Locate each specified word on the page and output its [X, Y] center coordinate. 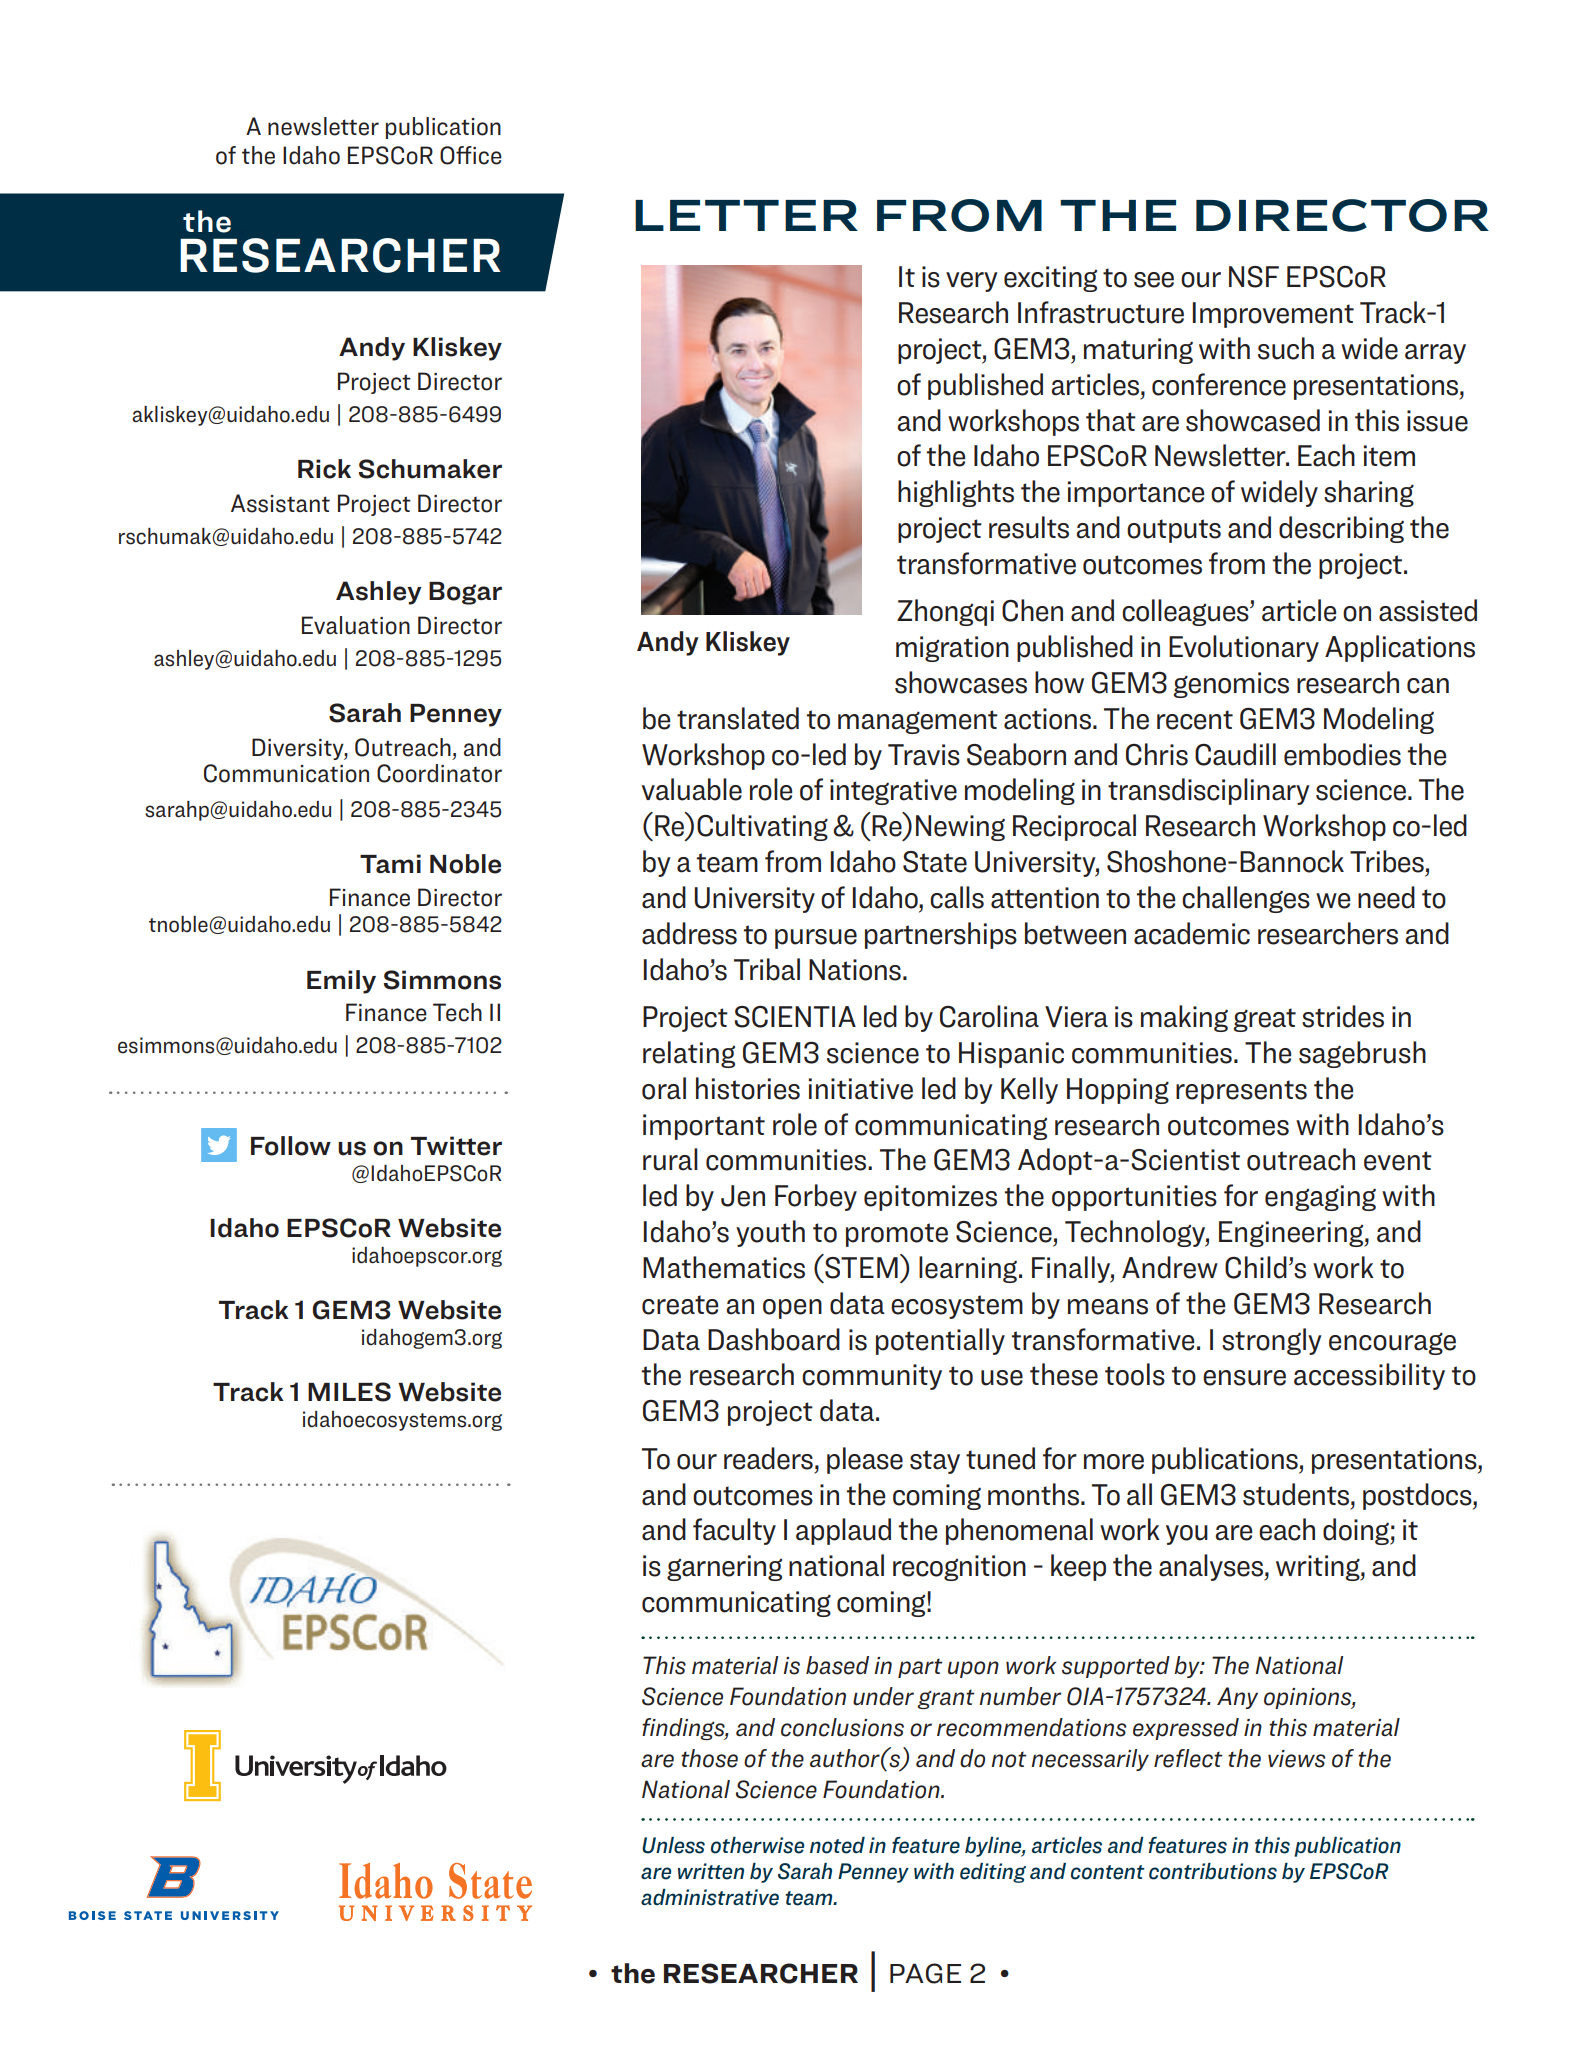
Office [471, 155]
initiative [861, 1089]
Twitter [456, 1146]
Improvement [1273, 315]
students [1296, 1494]
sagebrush [1362, 1054]
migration [952, 649]
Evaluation [356, 625]
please [865, 1460]
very [972, 282]
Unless [673, 1845]
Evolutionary [1244, 648]
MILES [349, 1392]
